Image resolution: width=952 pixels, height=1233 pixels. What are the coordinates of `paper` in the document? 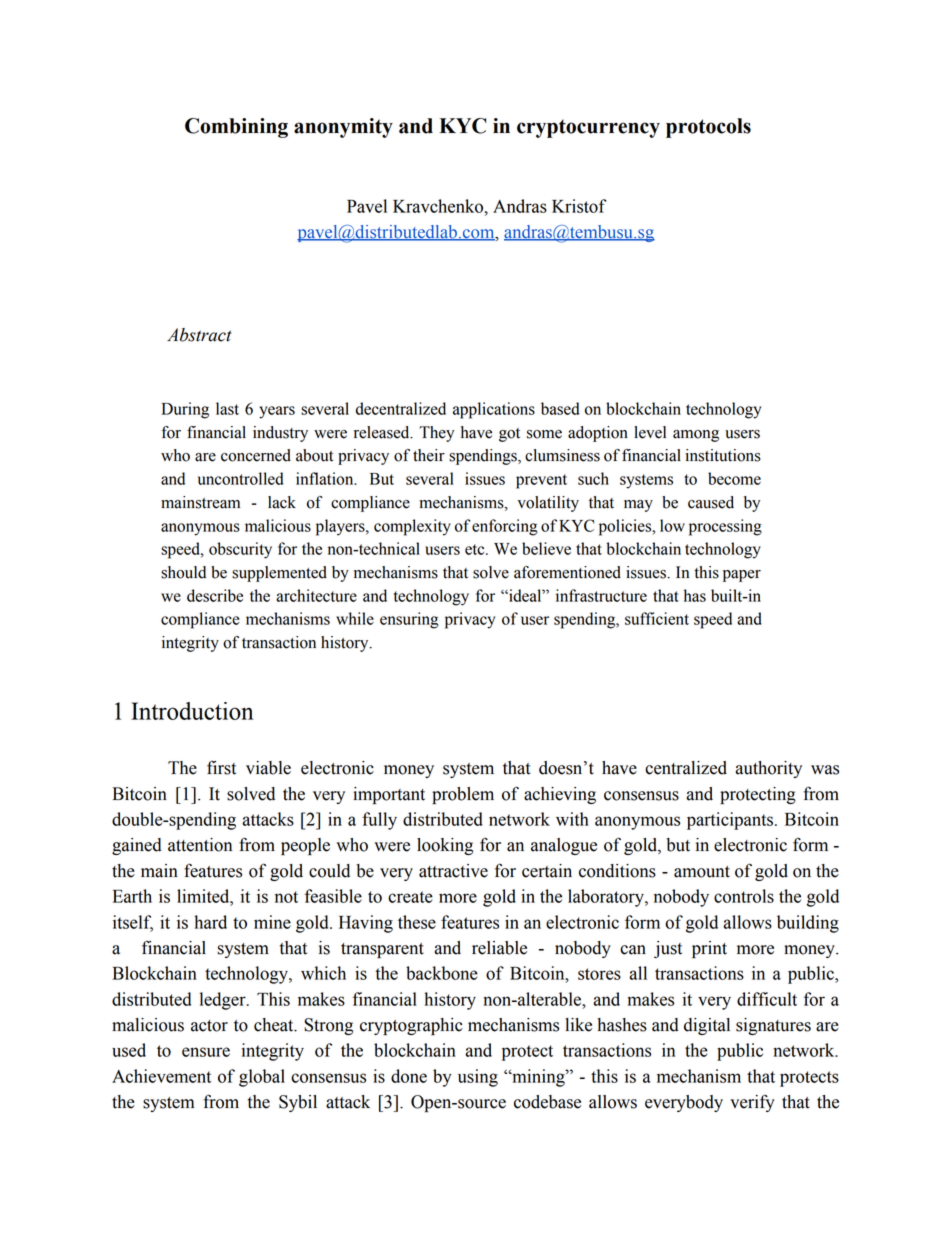 It's located at (742, 576).
